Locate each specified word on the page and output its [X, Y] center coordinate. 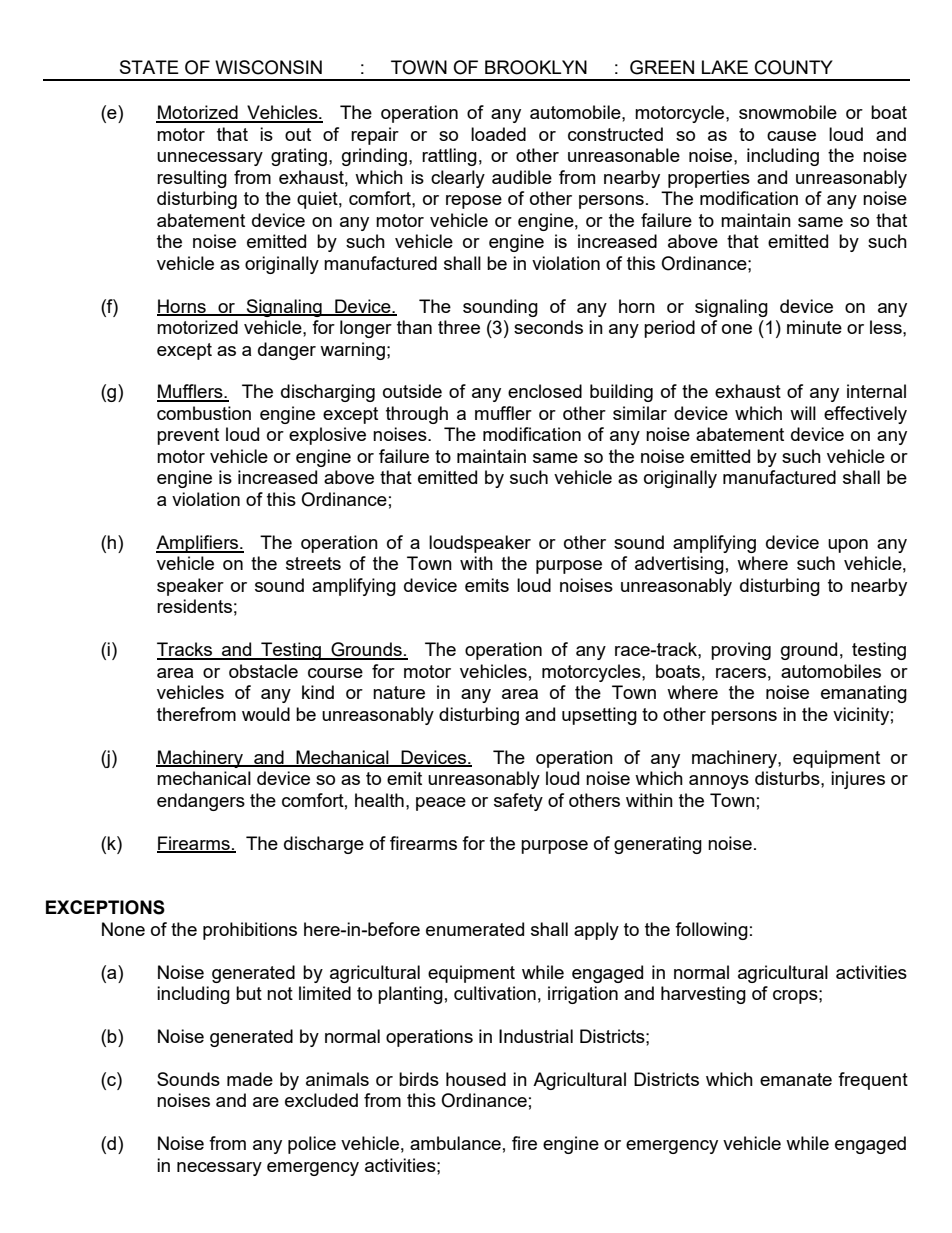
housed [476, 1079]
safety [518, 802]
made [250, 1079]
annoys [719, 782]
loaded [498, 134]
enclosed [545, 391]
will [803, 413]
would [266, 714]
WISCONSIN [268, 67]
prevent [188, 436]
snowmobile [788, 112]
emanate [796, 1079]
